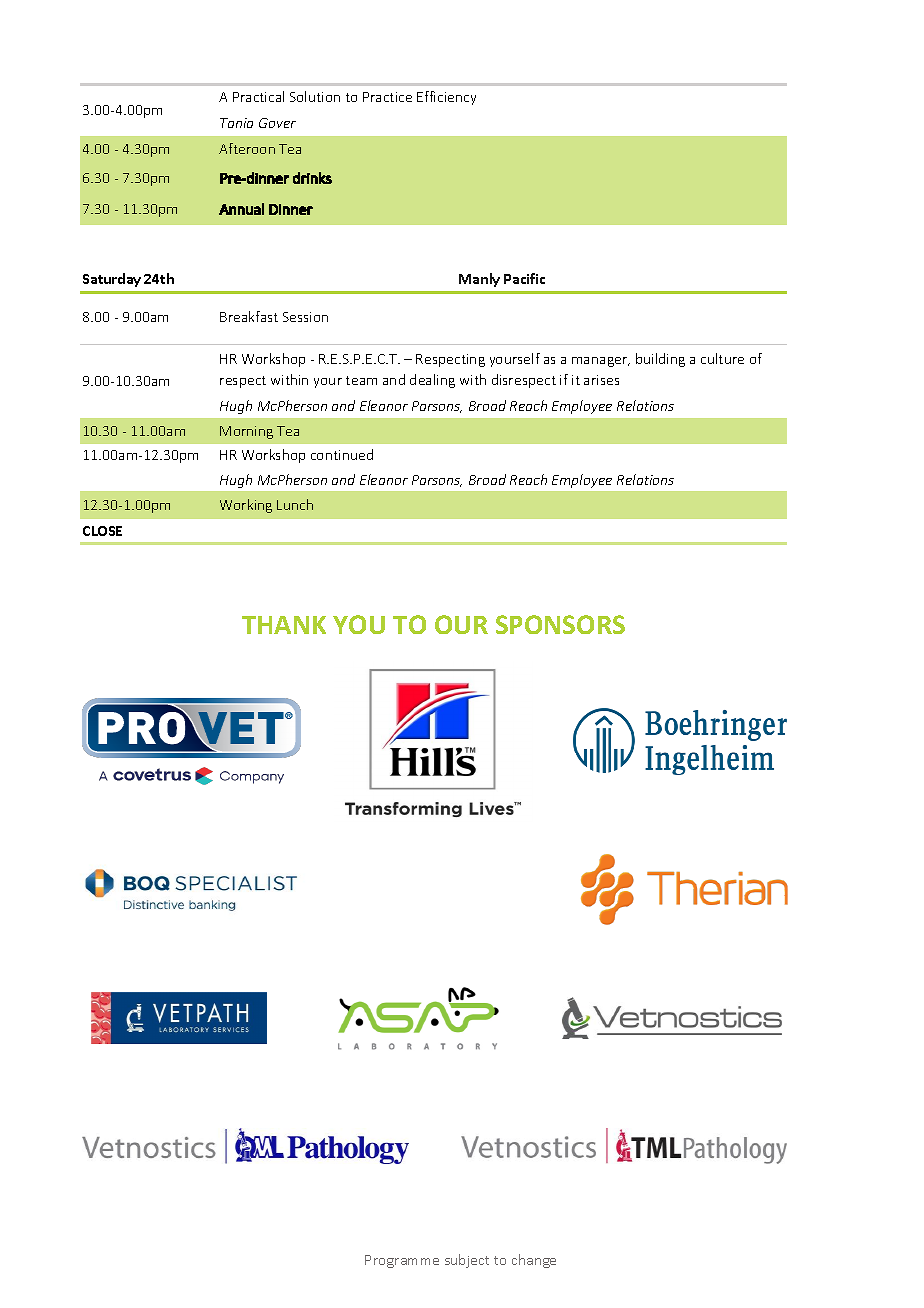 The image size is (924, 1308). Describe the element at coordinates (560, 624) in the screenshot. I see `SPONSORS` at that location.
